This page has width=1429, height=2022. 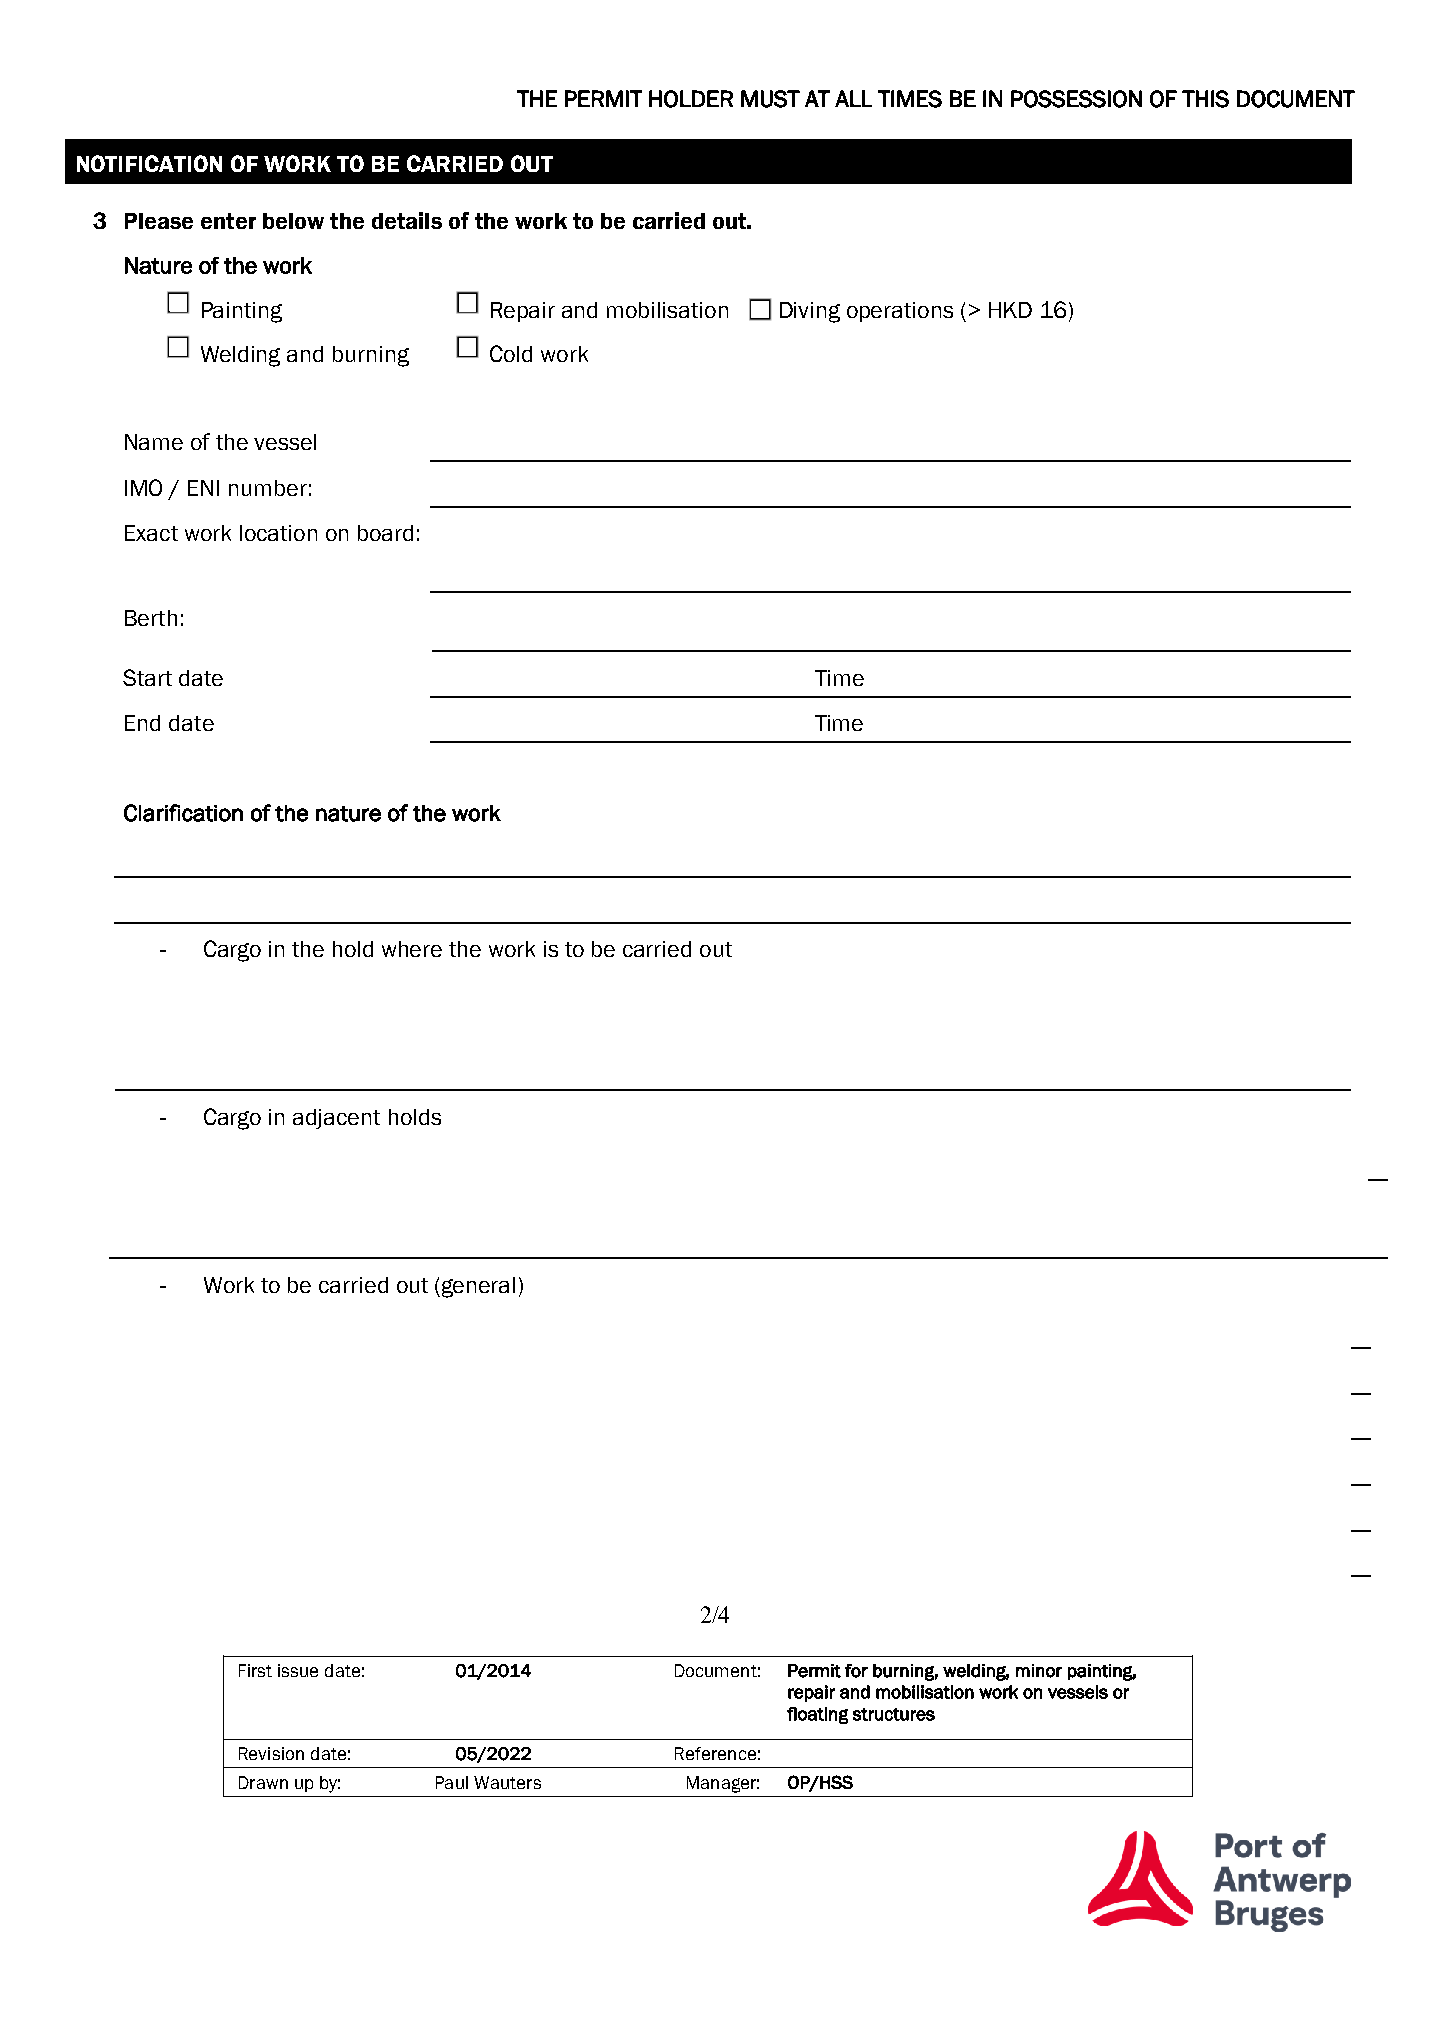 I want to click on MUST, so click(x=770, y=99).
